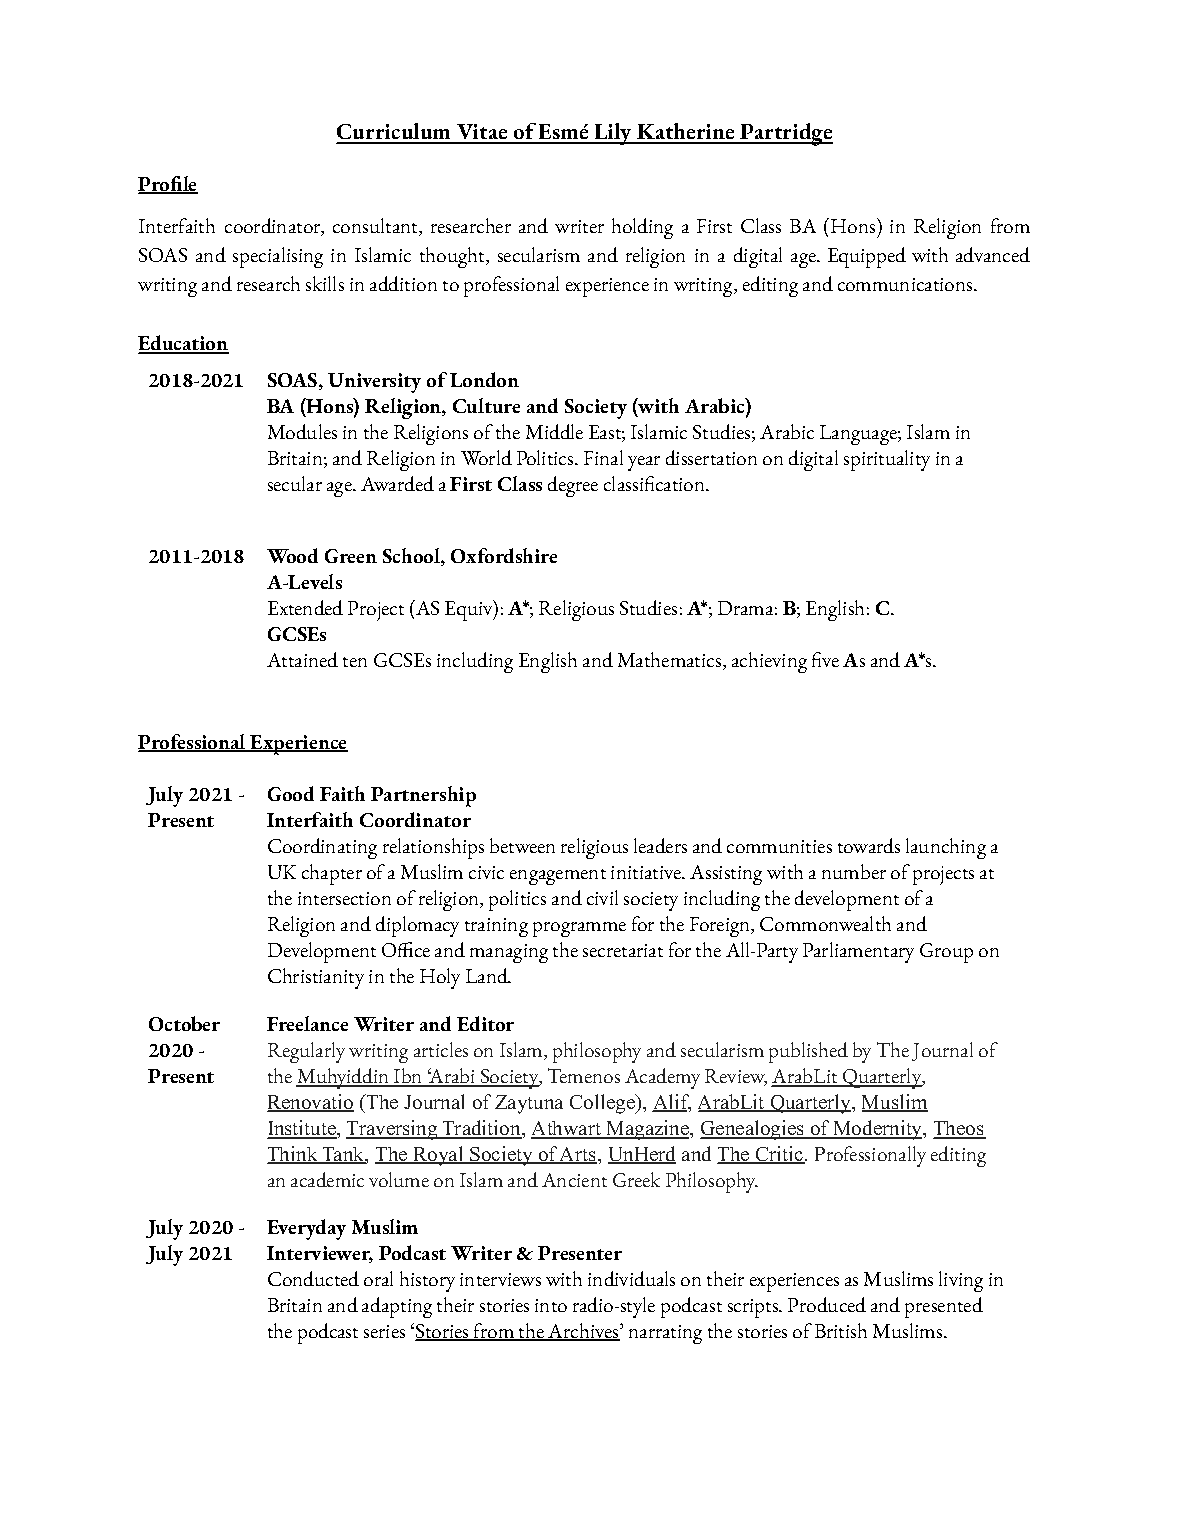  I want to click on Freelance, so click(307, 1023).
